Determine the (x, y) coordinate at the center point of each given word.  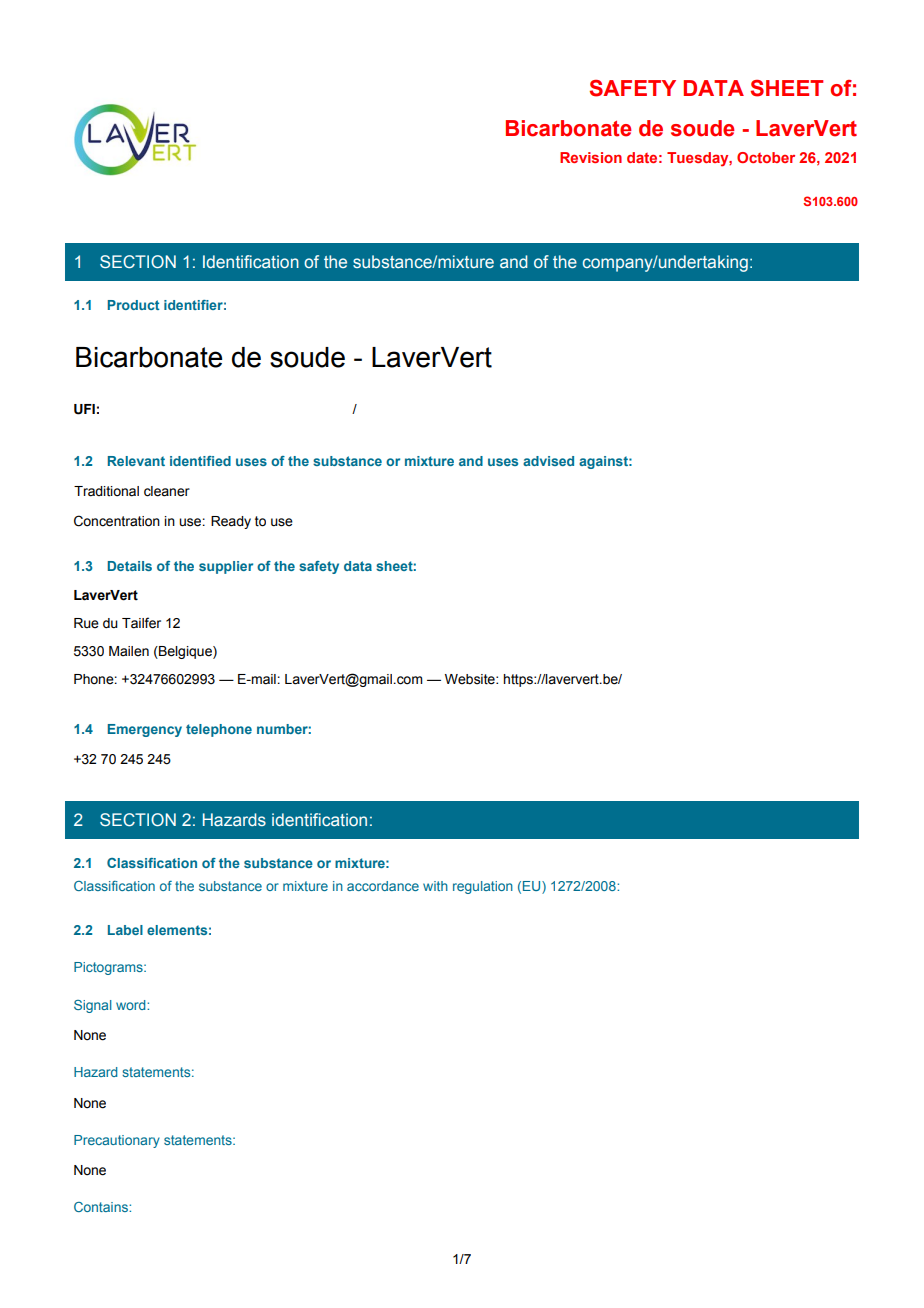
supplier (226, 567)
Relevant (136, 461)
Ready (231, 522)
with (435, 886)
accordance (383, 886)
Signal (93, 1006)
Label (125, 930)
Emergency (145, 730)
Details (130, 566)
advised (548, 461)
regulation (483, 887)
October (766, 157)
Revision (591, 157)
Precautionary (117, 1141)
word (132, 1005)
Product (133, 305)
